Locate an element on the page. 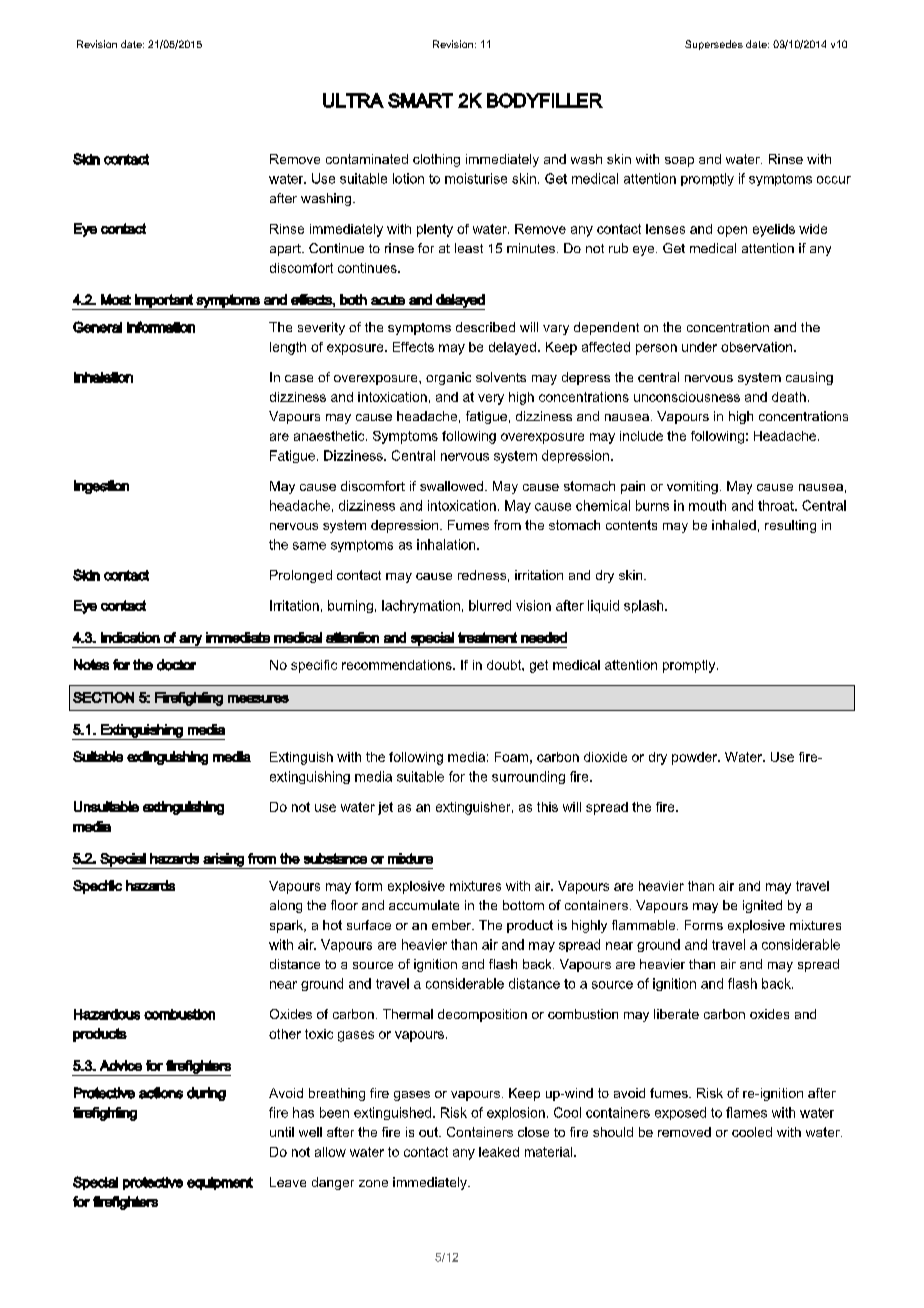  Supersedes is located at coordinates (714, 45).
